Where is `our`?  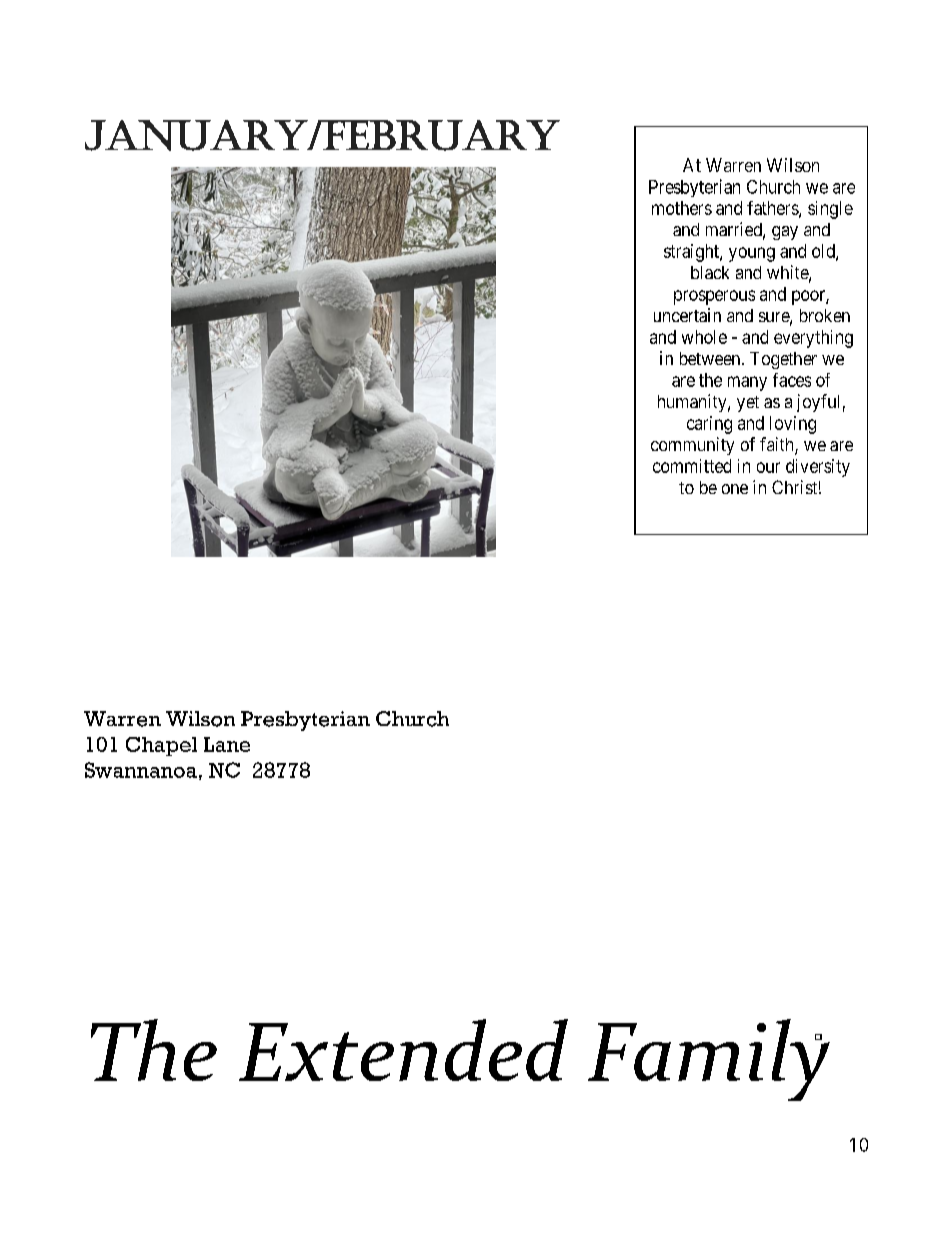
our is located at coordinates (768, 467).
